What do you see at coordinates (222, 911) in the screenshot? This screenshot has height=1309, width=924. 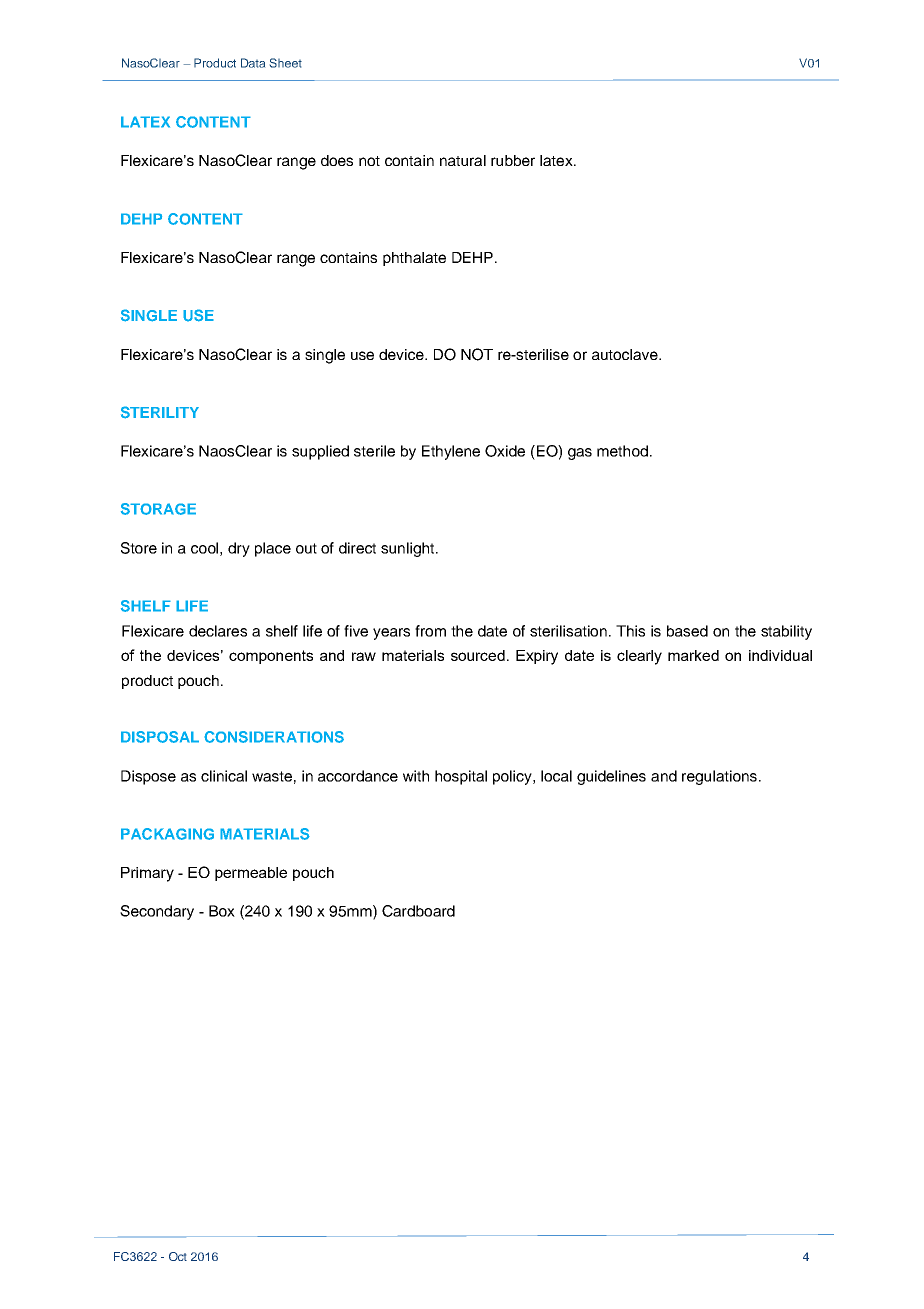 I see `Box` at bounding box center [222, 911].
